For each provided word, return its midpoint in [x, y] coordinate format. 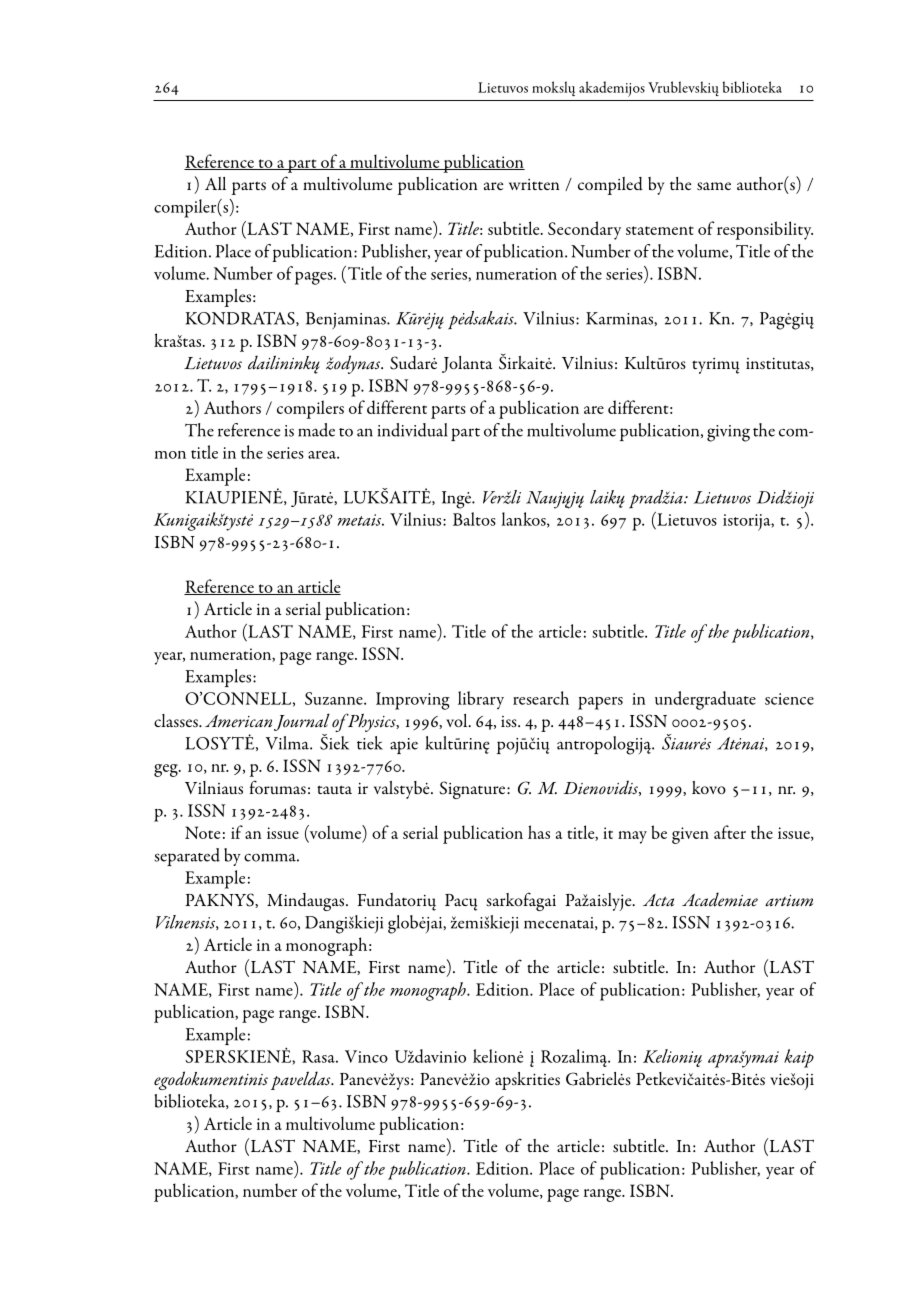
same [714, 186]
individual [413, 430]
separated [187, 857]
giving [728, 433]
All [215, 183]
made [316, 430]
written [534, 184]
